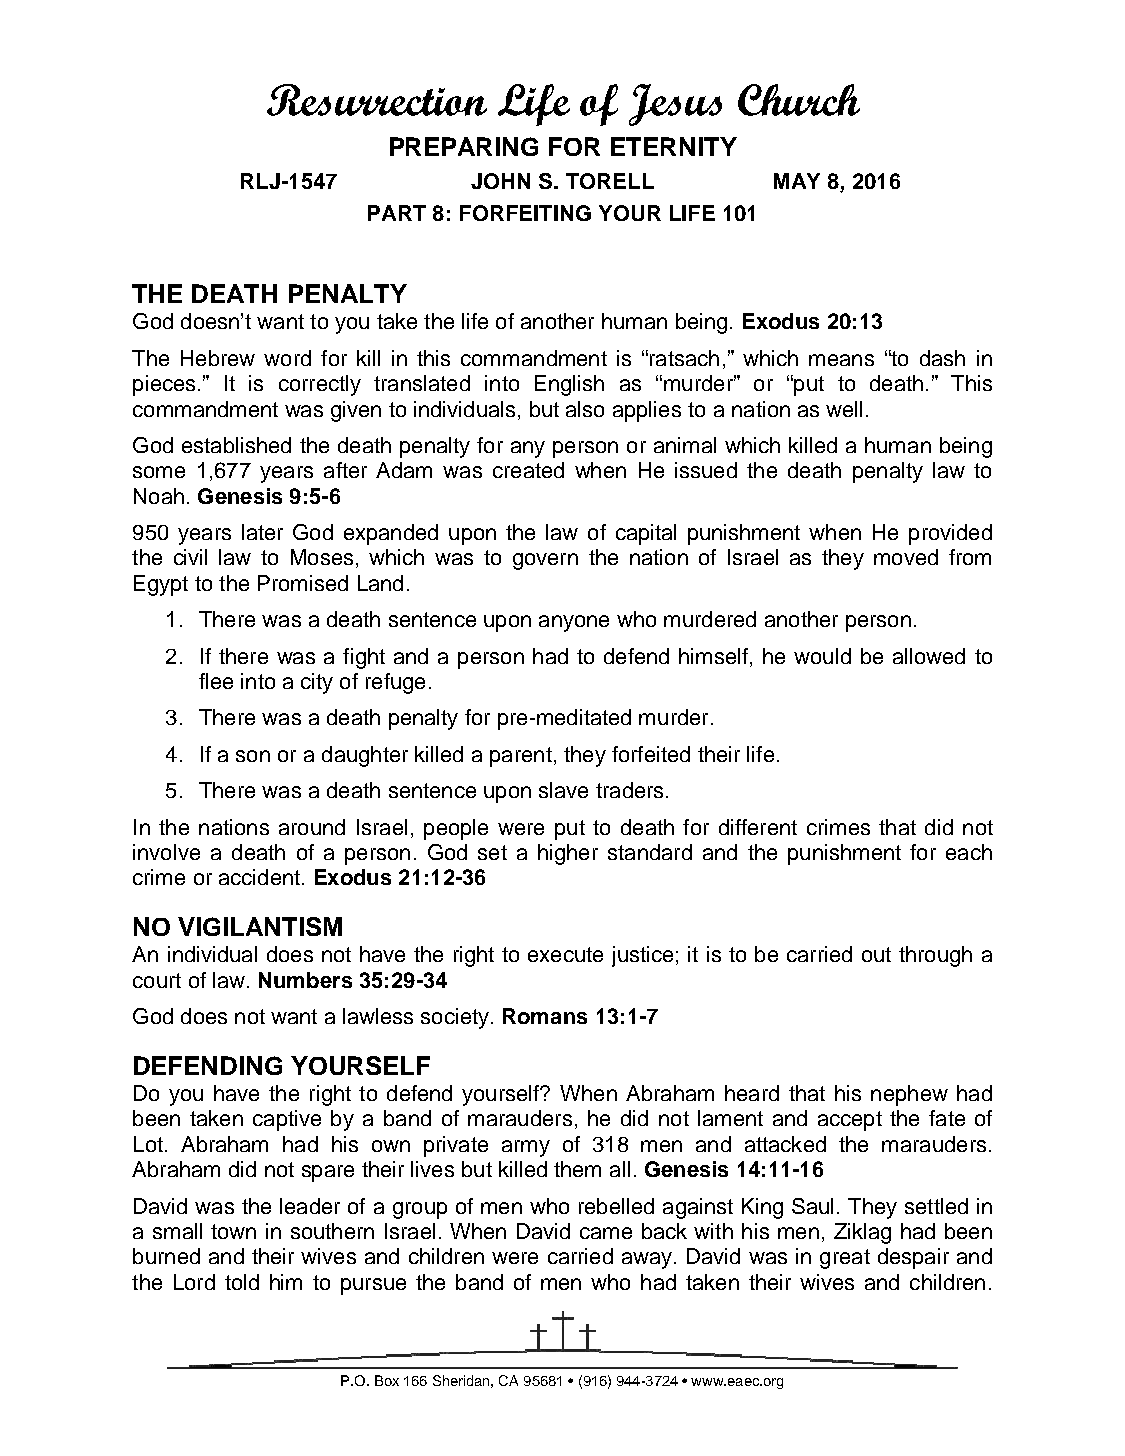 This document has height=1456, width=1125. I want to click on parent, so click(521, 757).
